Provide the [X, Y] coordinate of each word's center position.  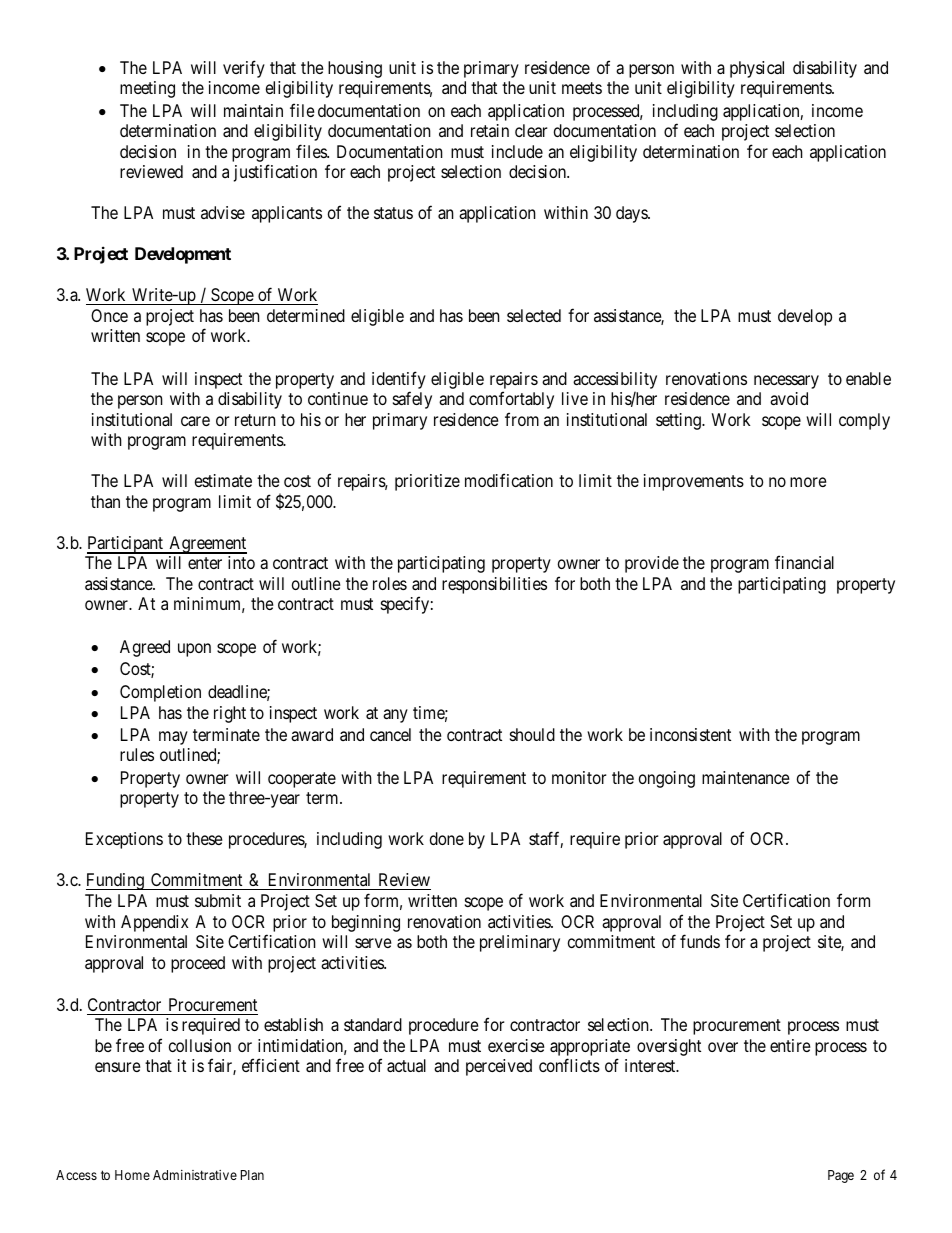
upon [194, 650]
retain [490, 130]
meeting [147, 89]
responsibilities [494, 585]
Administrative [195, 1175]
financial [804, 562]
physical [757, 69]
